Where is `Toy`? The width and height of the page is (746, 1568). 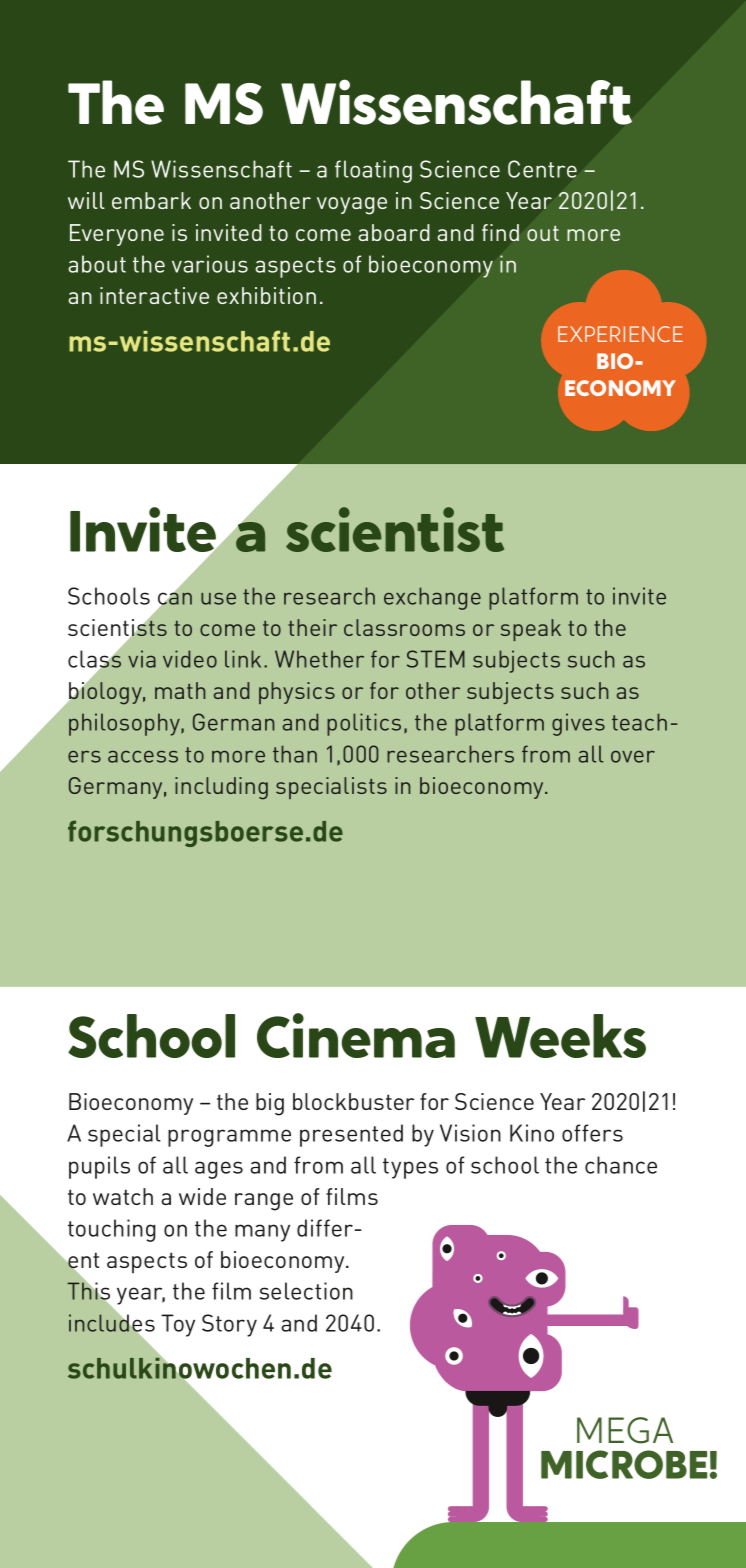
Toy is located at coordinates (178, 1325).
